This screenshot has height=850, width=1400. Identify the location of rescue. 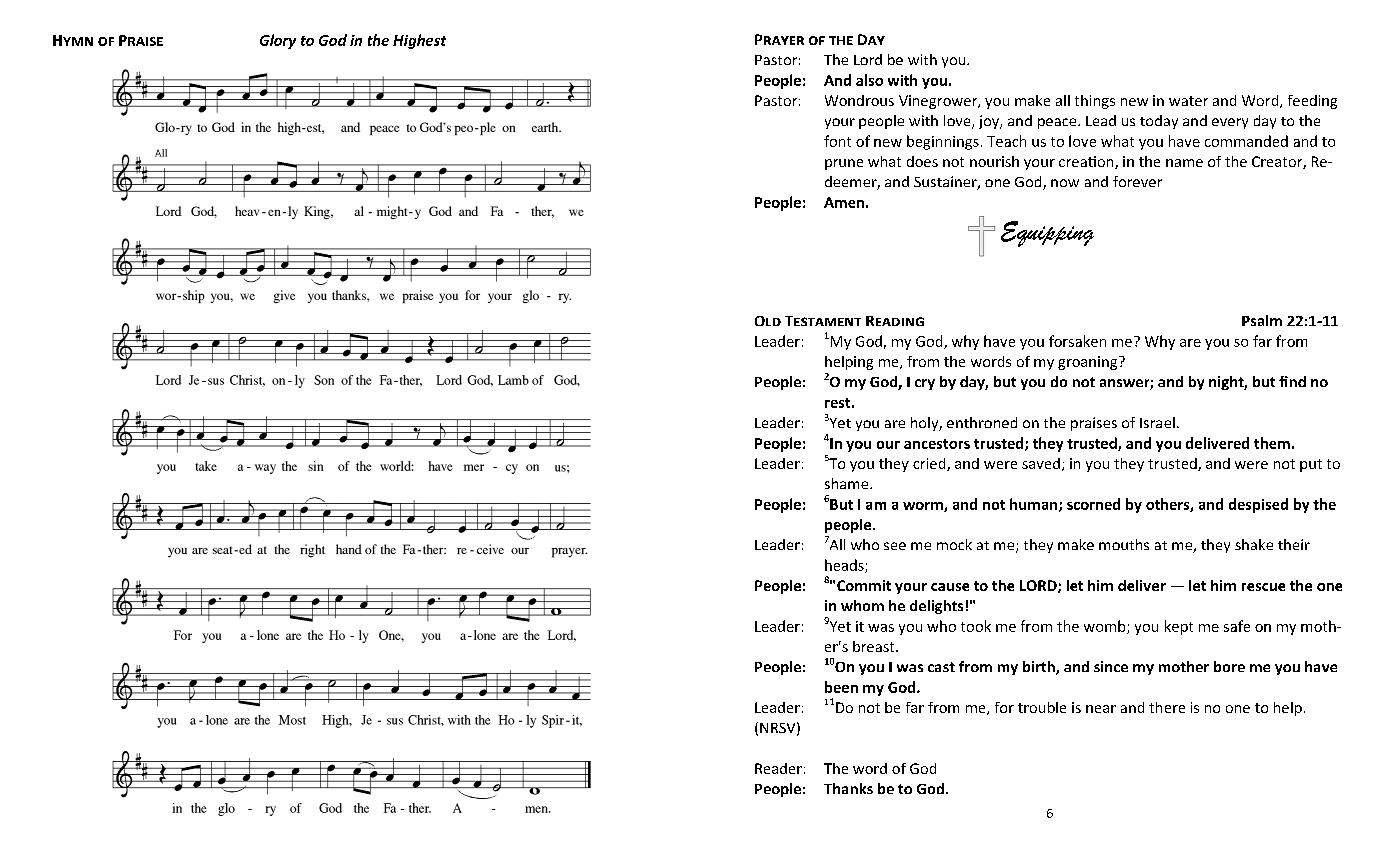
(1263, 587).
